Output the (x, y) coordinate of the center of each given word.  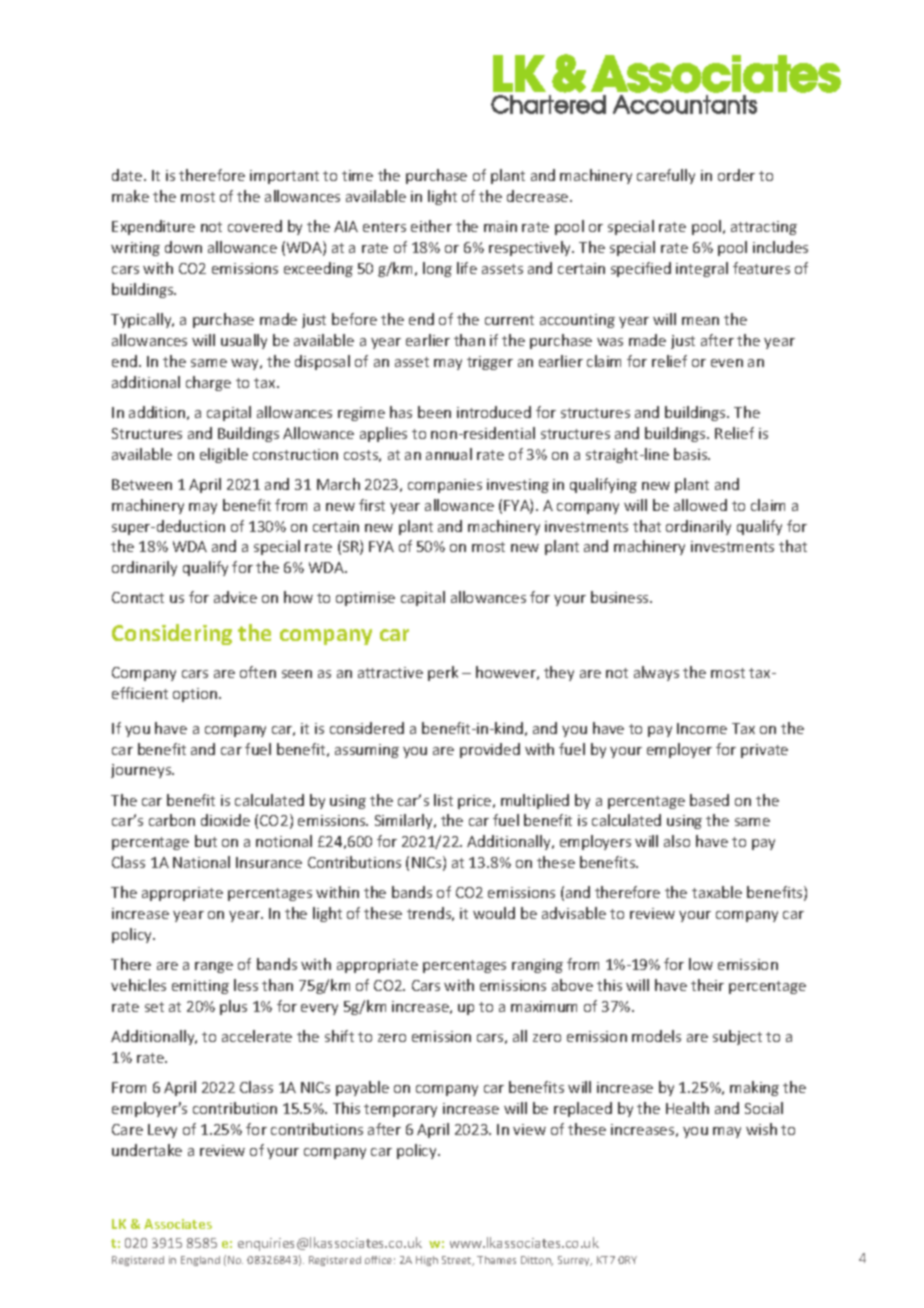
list (443, 800)
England (200, 1261)
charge (208, 383)
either (431, 226)
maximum (544, 1006)
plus (233, 1007)
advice (235, 597)
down (183, 247)
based (709, 800)
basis (692, 454)
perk (443, 673)
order (736, 175)
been (434, 412)
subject (737, 1037)
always (656, 673)
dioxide (225, 820)
